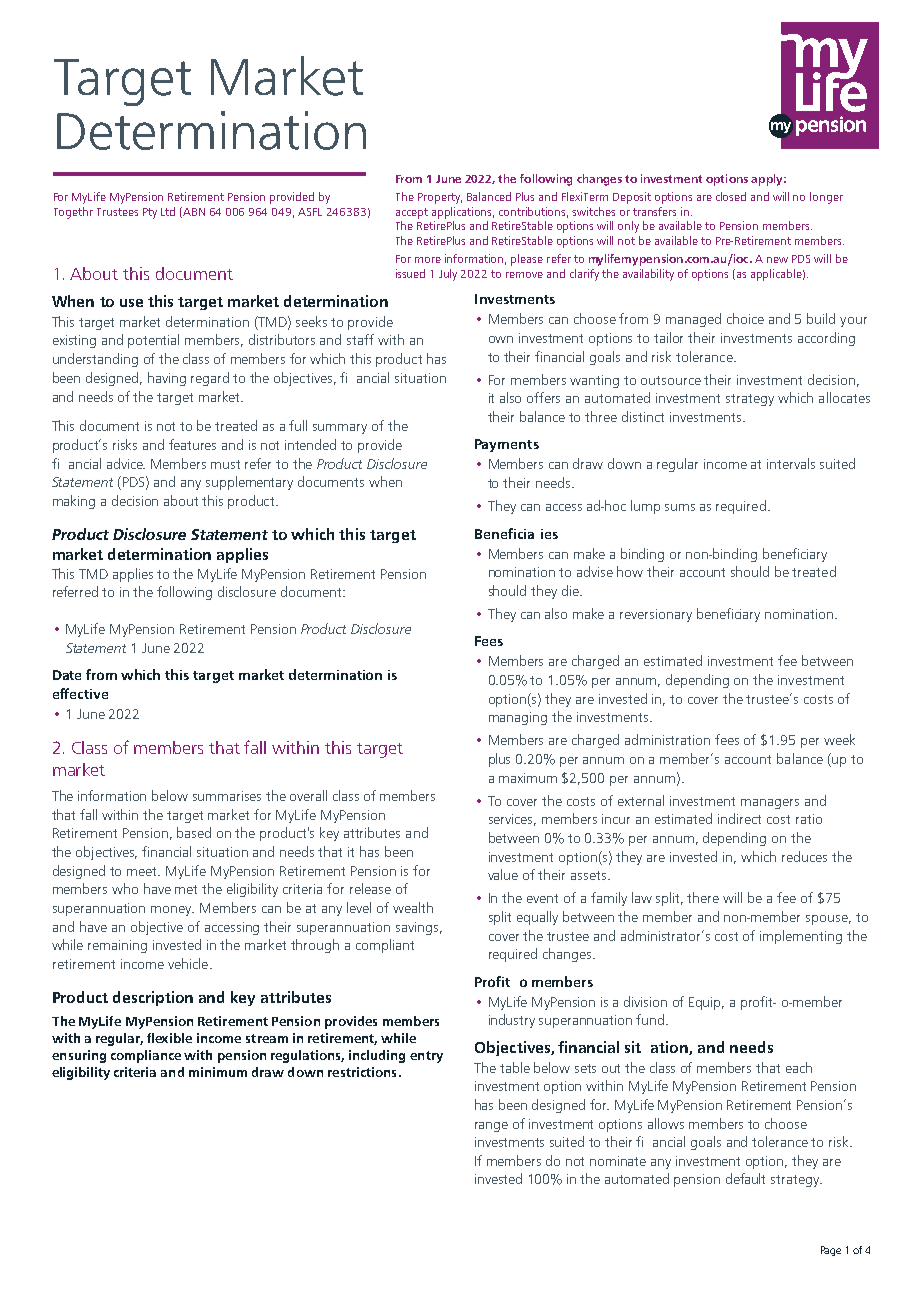 Image resolution: width=924 pixels, height=1308 pixels. What do you see at coordinates (74, 502) in the screenshot?
I see `making` at bounding box center [74, 502].
